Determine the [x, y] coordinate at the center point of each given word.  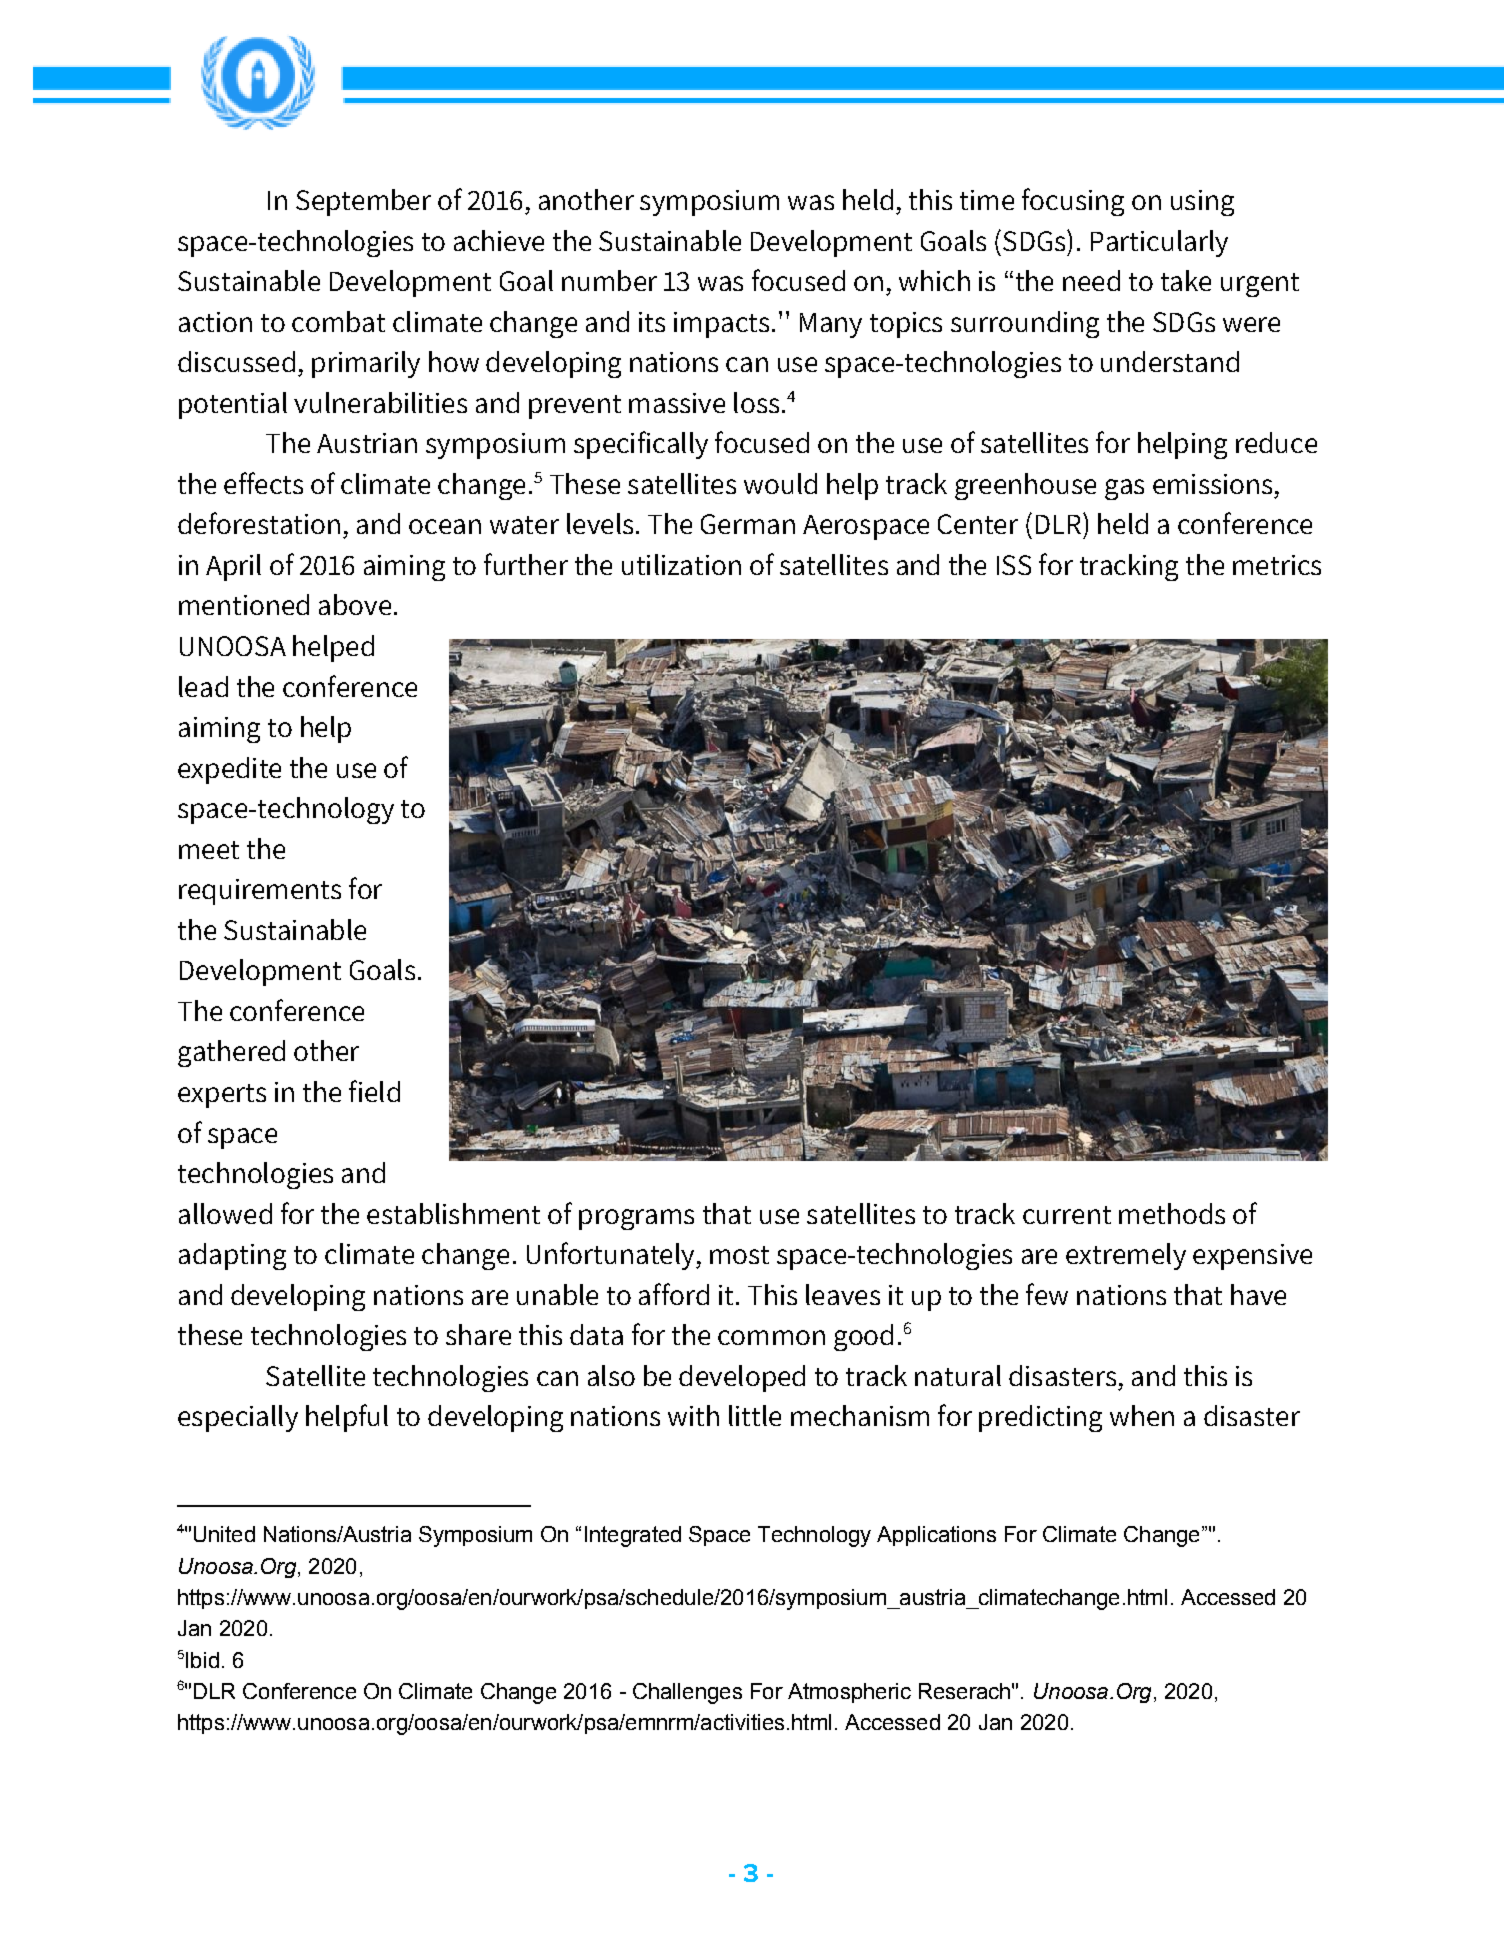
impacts [721, 325]
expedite [229, 770]
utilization [681, 564]
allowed [225, 1213]
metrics [1277, 565]
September [363, 202]
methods [1172, 1213]
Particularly [1159, 243]
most [739, 1255]
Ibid [202, 1660]
